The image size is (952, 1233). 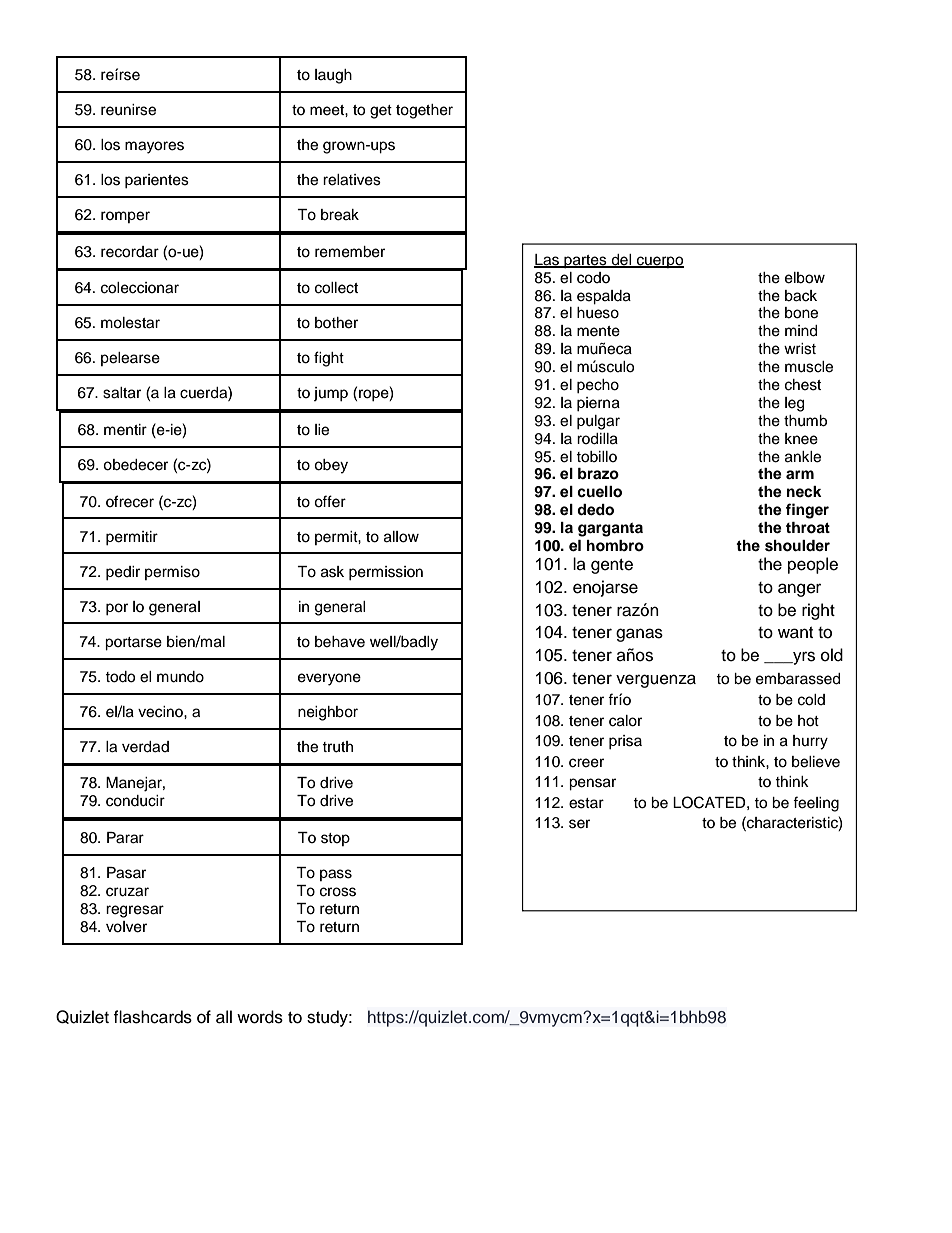 I want to click on jump, so click(x=331, y=394).
